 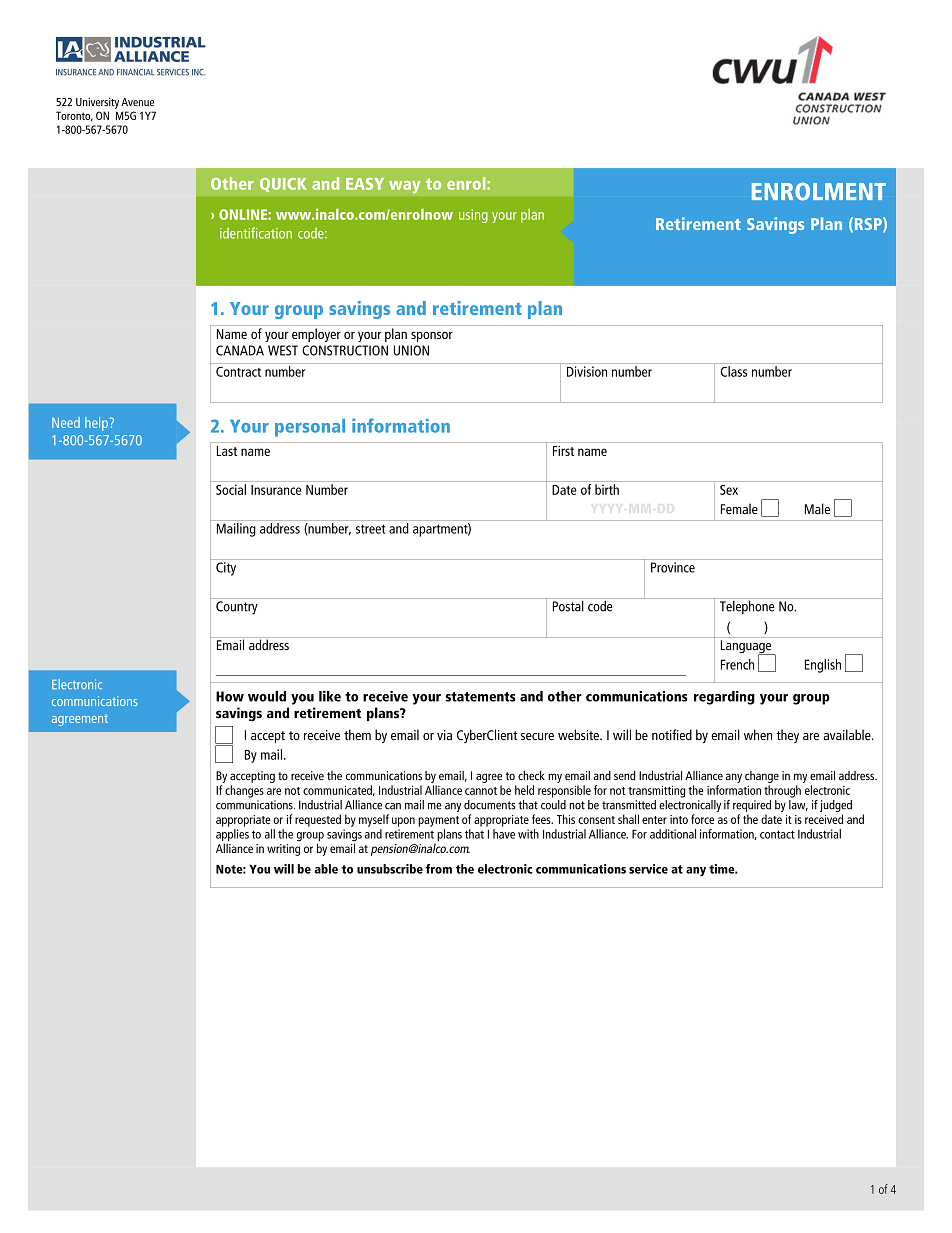 What do you see at coordinates (232, 836) in the screenshot?
I see `applies` at bounding box center [232, 836].
